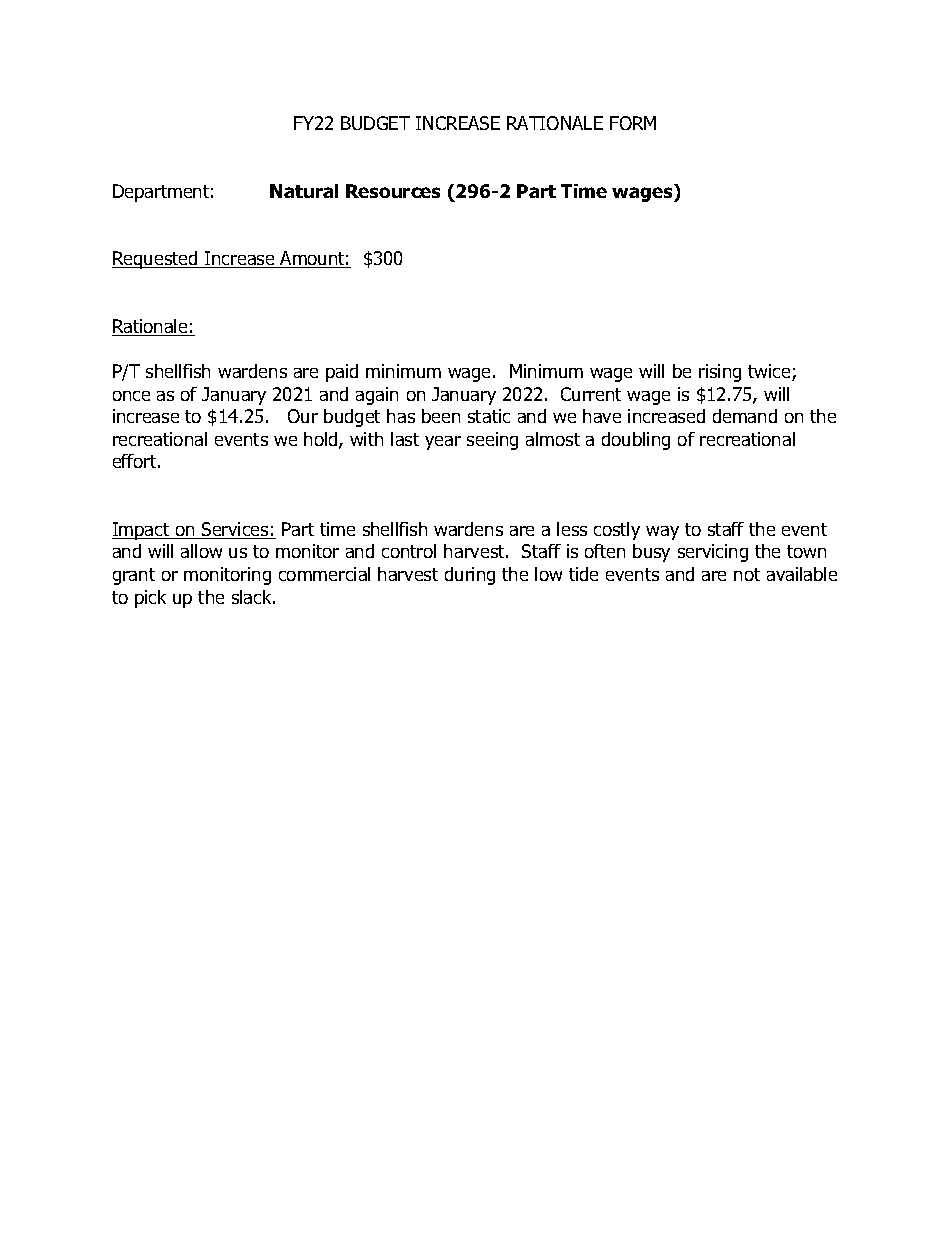 The height and width of the document is (1233, 952). What do you see at coordinates (633, 123) in the document?
I see `FORM` at bounding box center [633, 123].
